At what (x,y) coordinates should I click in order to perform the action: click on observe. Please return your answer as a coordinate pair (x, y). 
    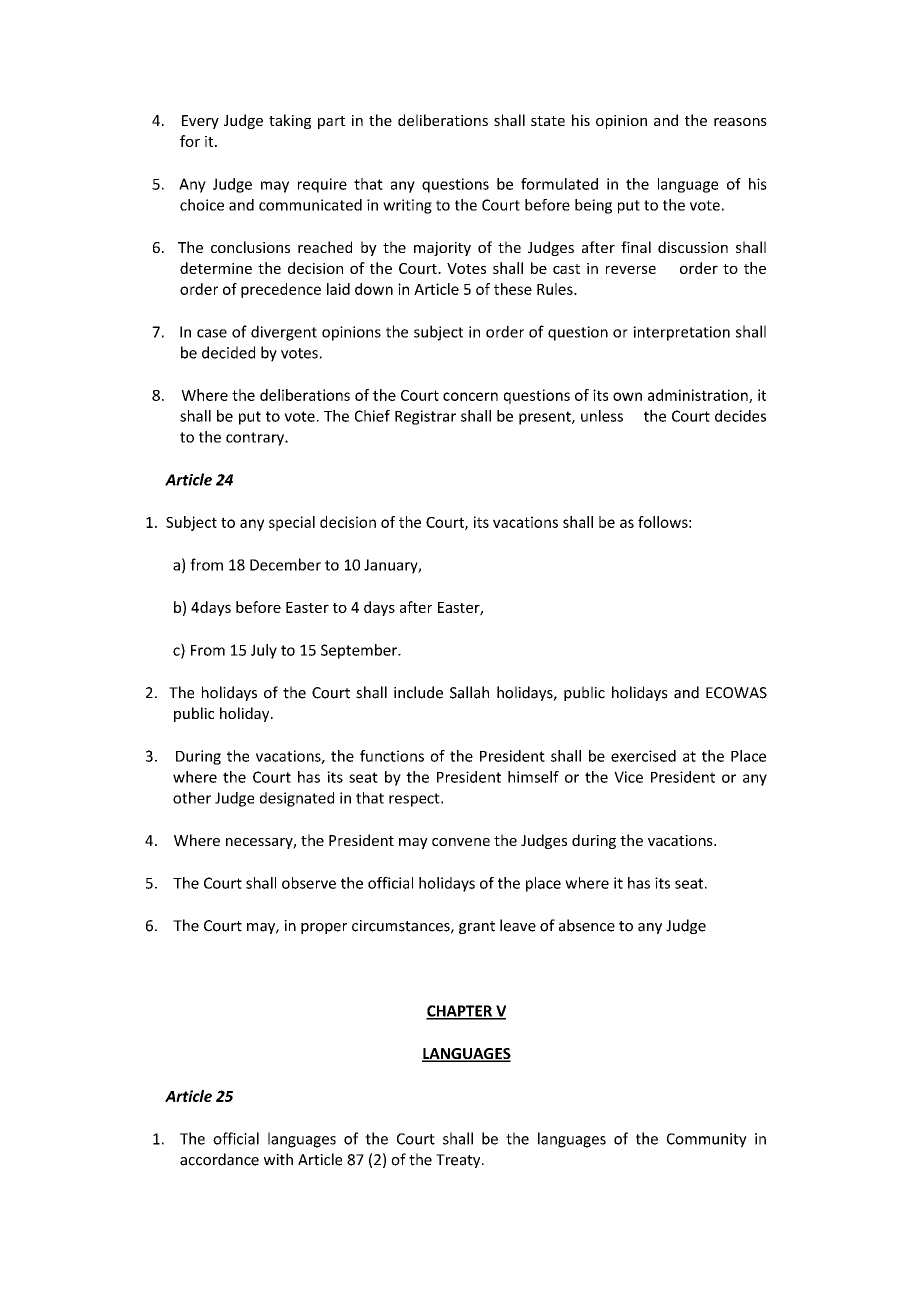
    Looking at the image, I should click on (309, 883).
